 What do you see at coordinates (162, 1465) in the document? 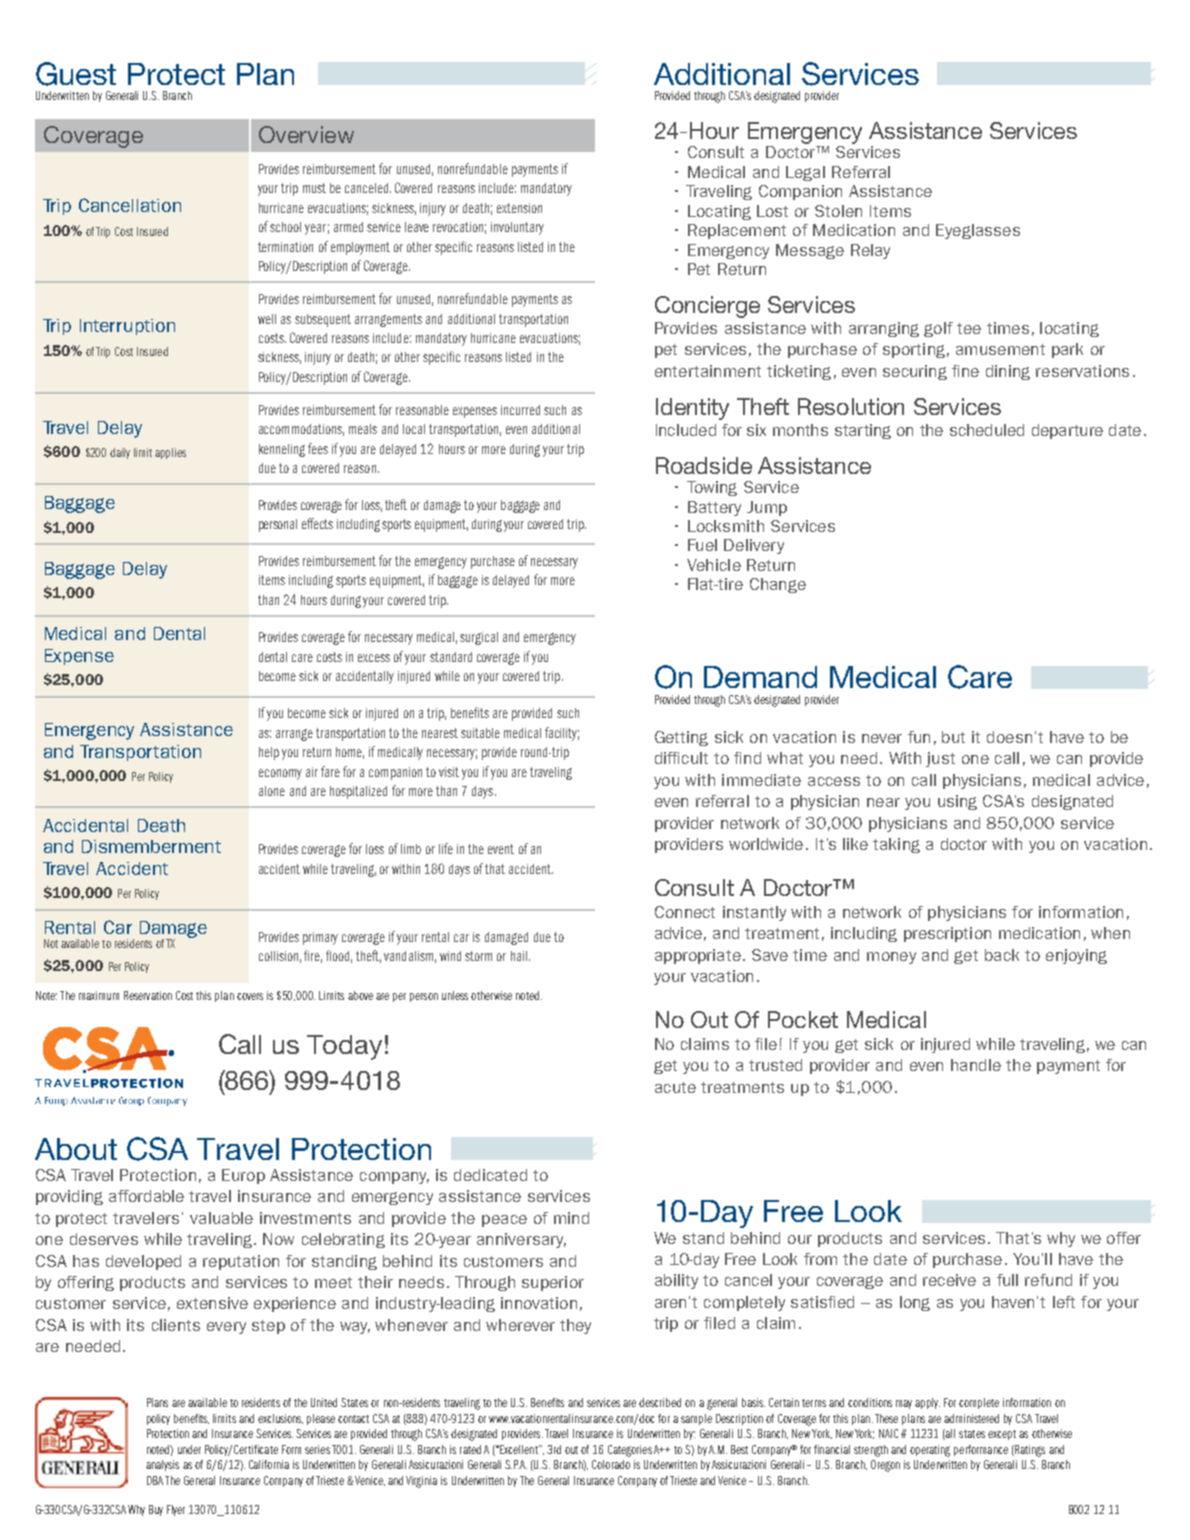
I see `analysis` at bounding box center [162, 1465].
